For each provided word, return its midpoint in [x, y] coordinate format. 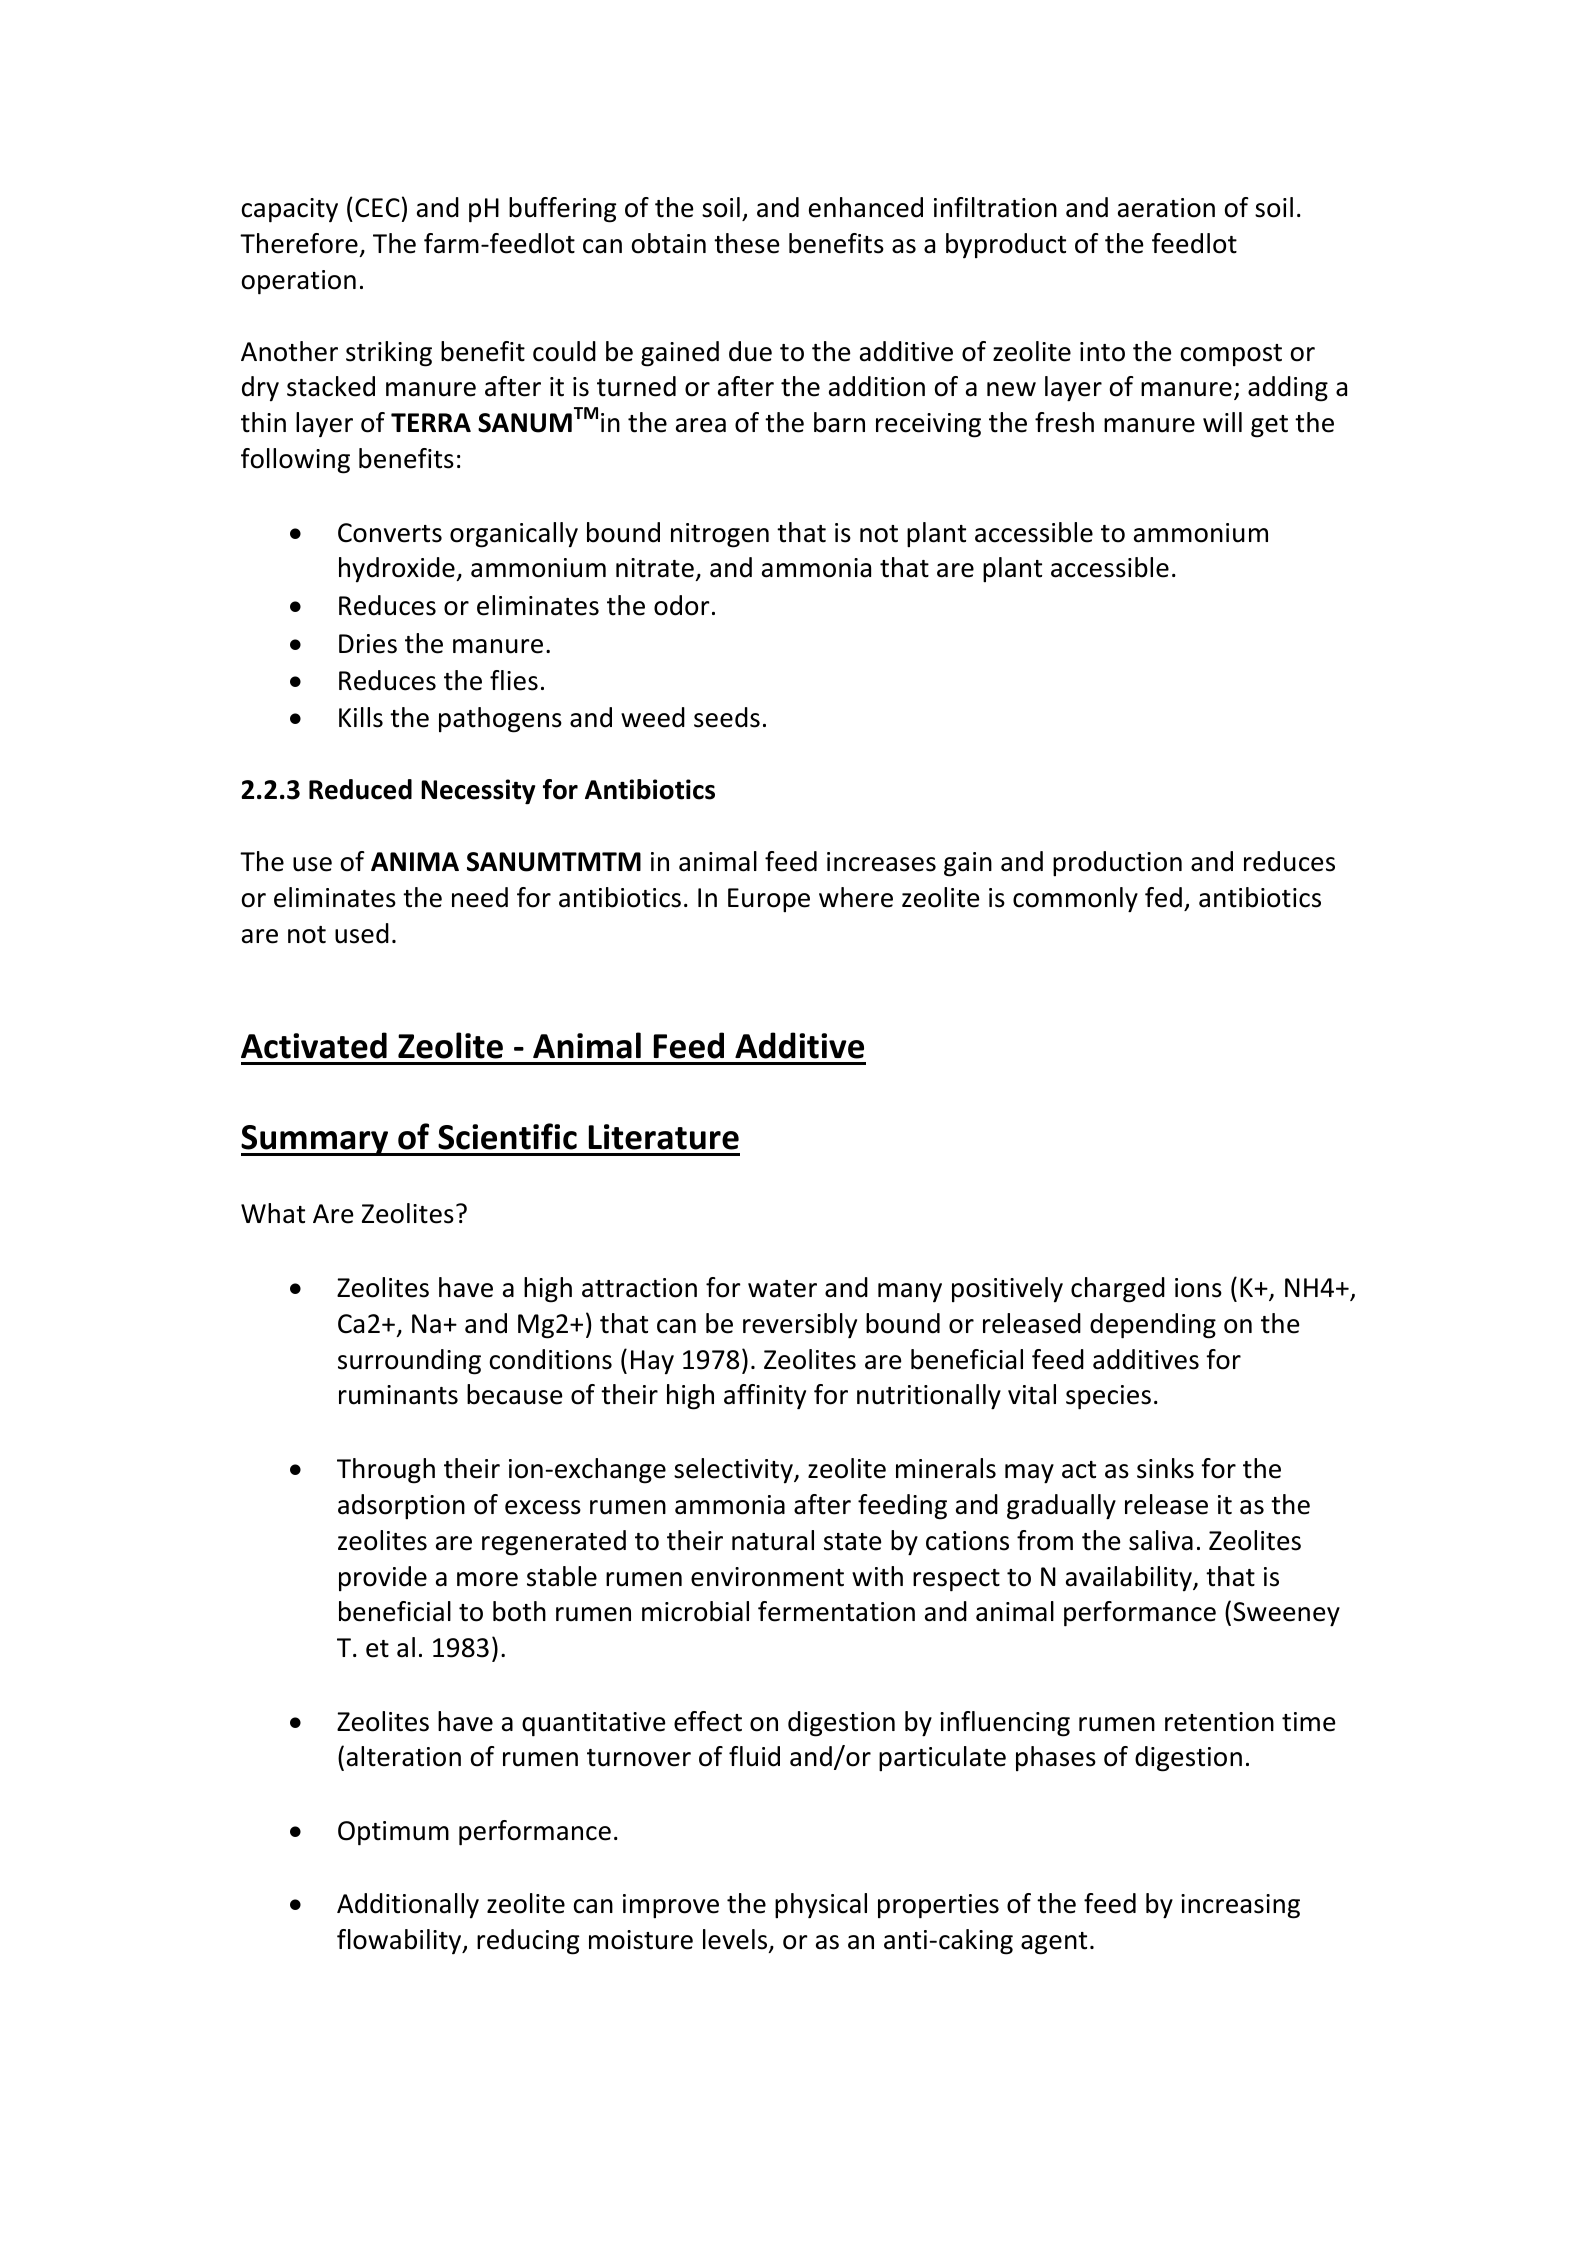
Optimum [393, 1833]
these [746, 243]
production [1117, 864]
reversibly [800, 1326]
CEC [377, 208]
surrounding [409, 1362]
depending [1153, 1326]
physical [821, 1906]
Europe [769, 900]
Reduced [360, 789]
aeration [1166, 208]
